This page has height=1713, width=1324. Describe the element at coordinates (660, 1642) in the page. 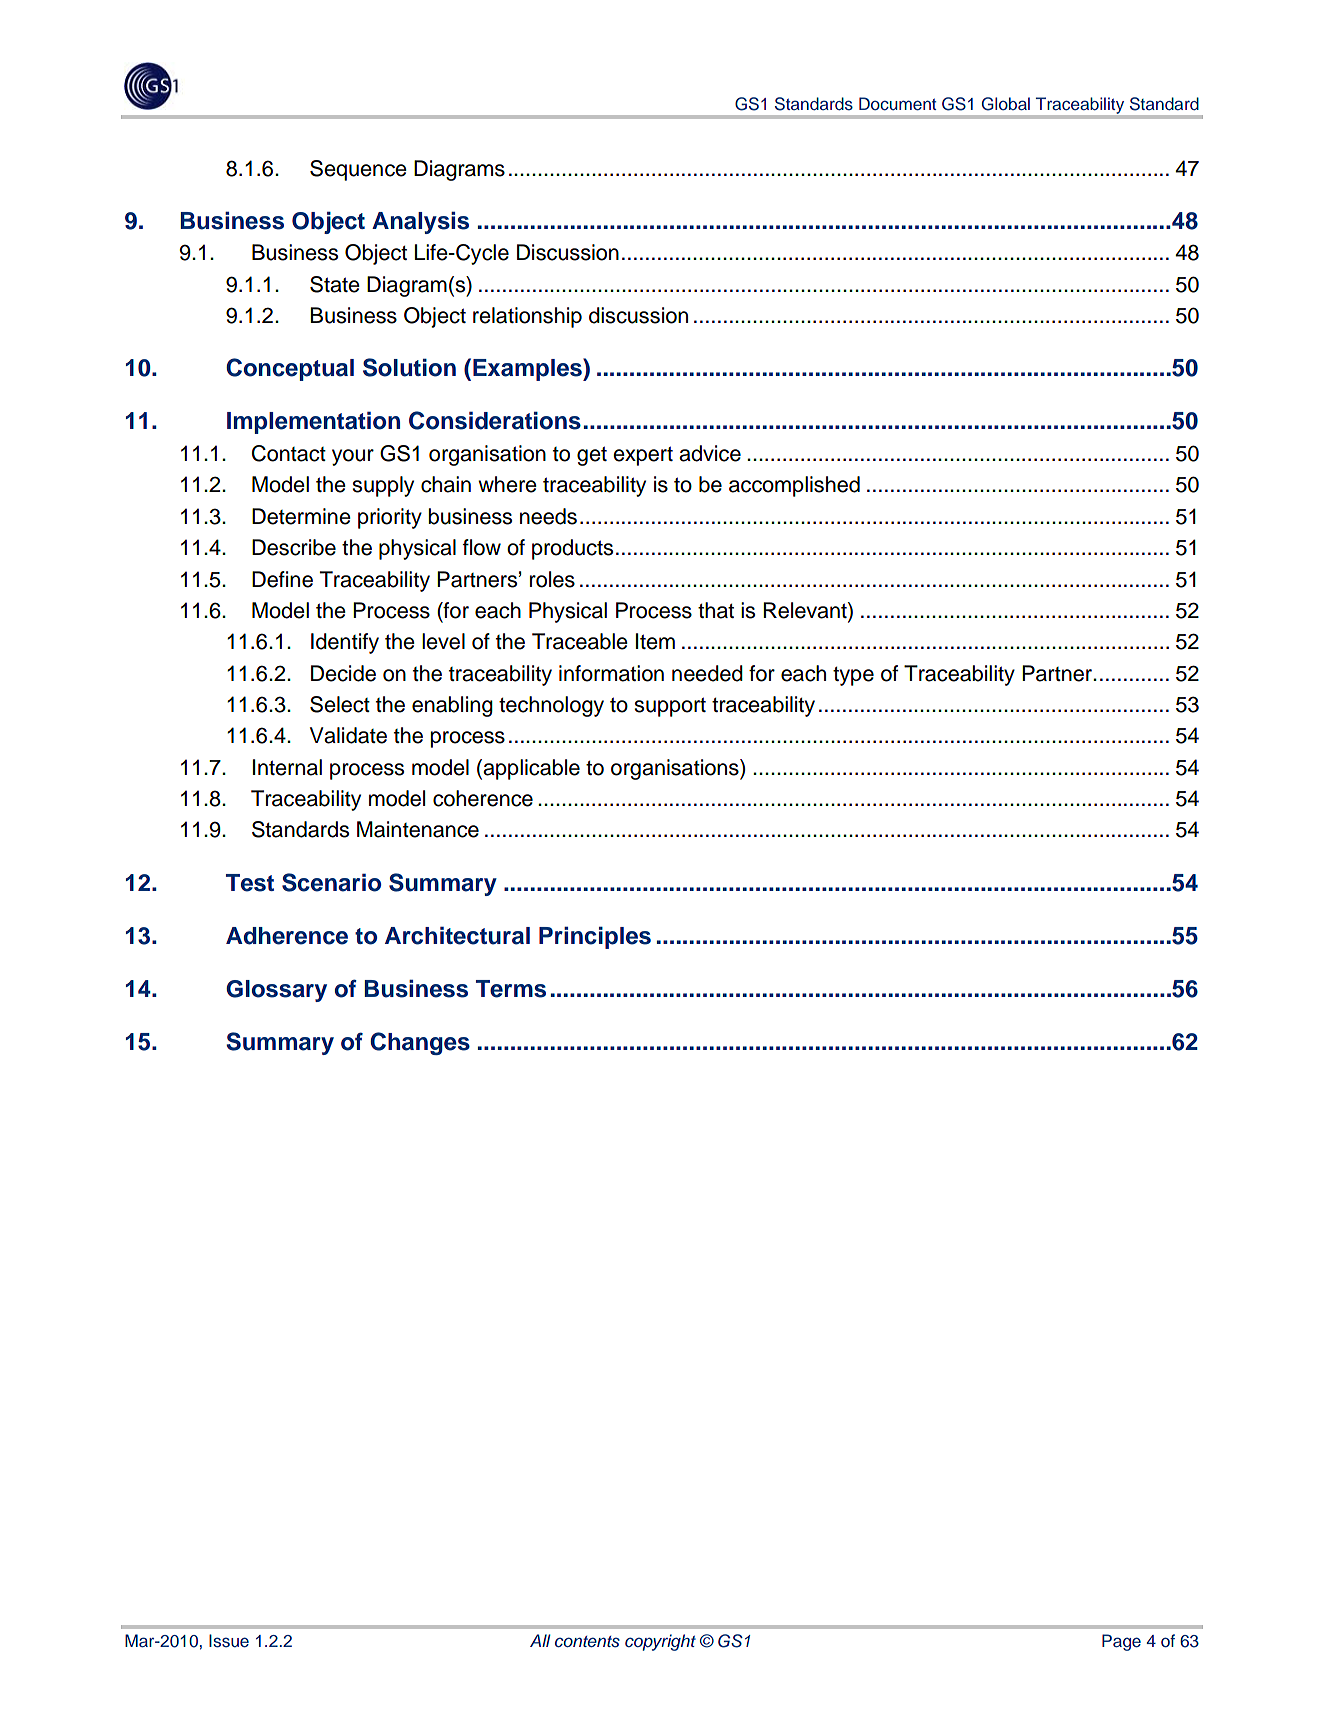

I see `copyright` at that location.
